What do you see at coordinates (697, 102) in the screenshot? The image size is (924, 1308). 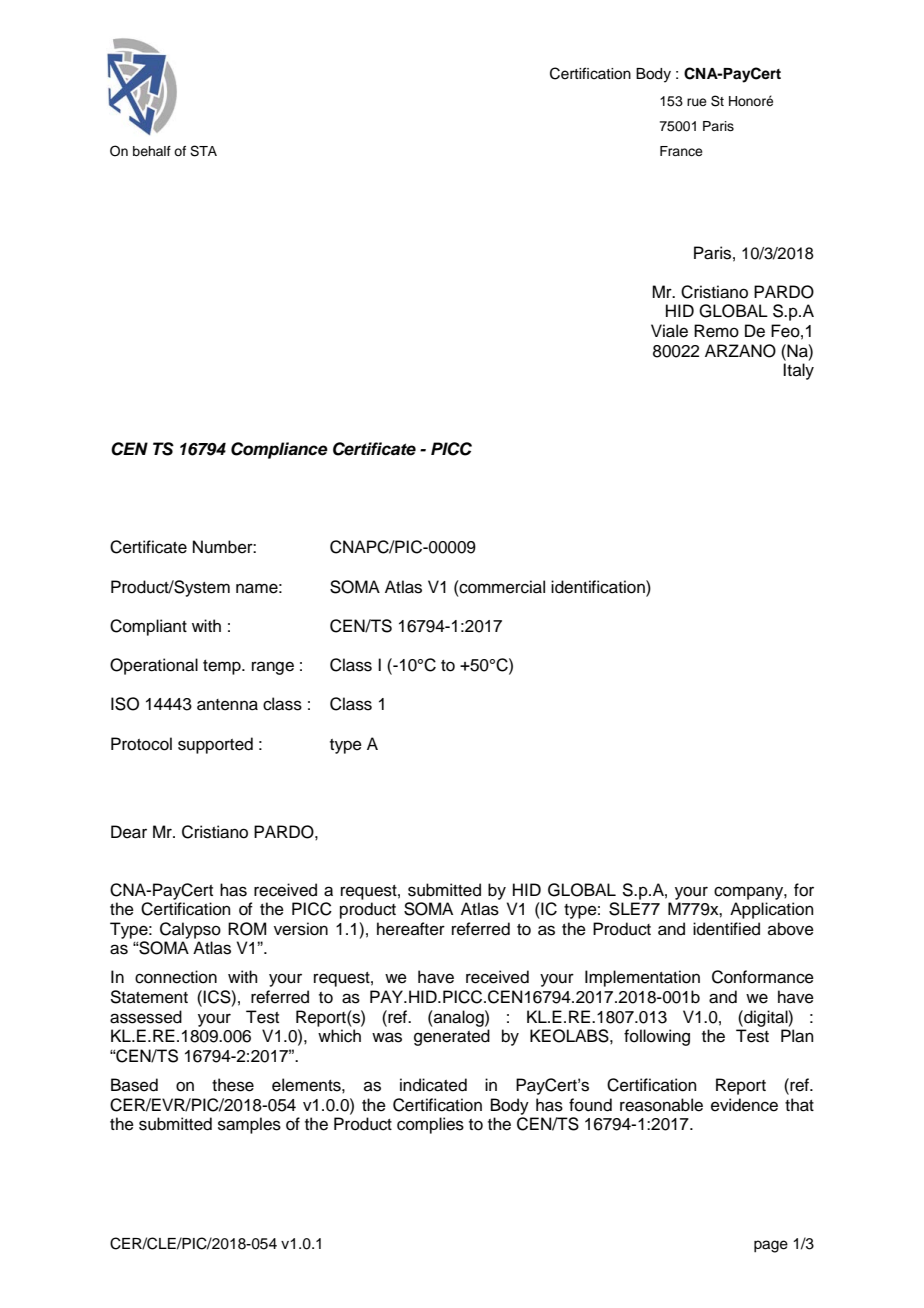 I see `rue` at bounding box center [697, 102].
